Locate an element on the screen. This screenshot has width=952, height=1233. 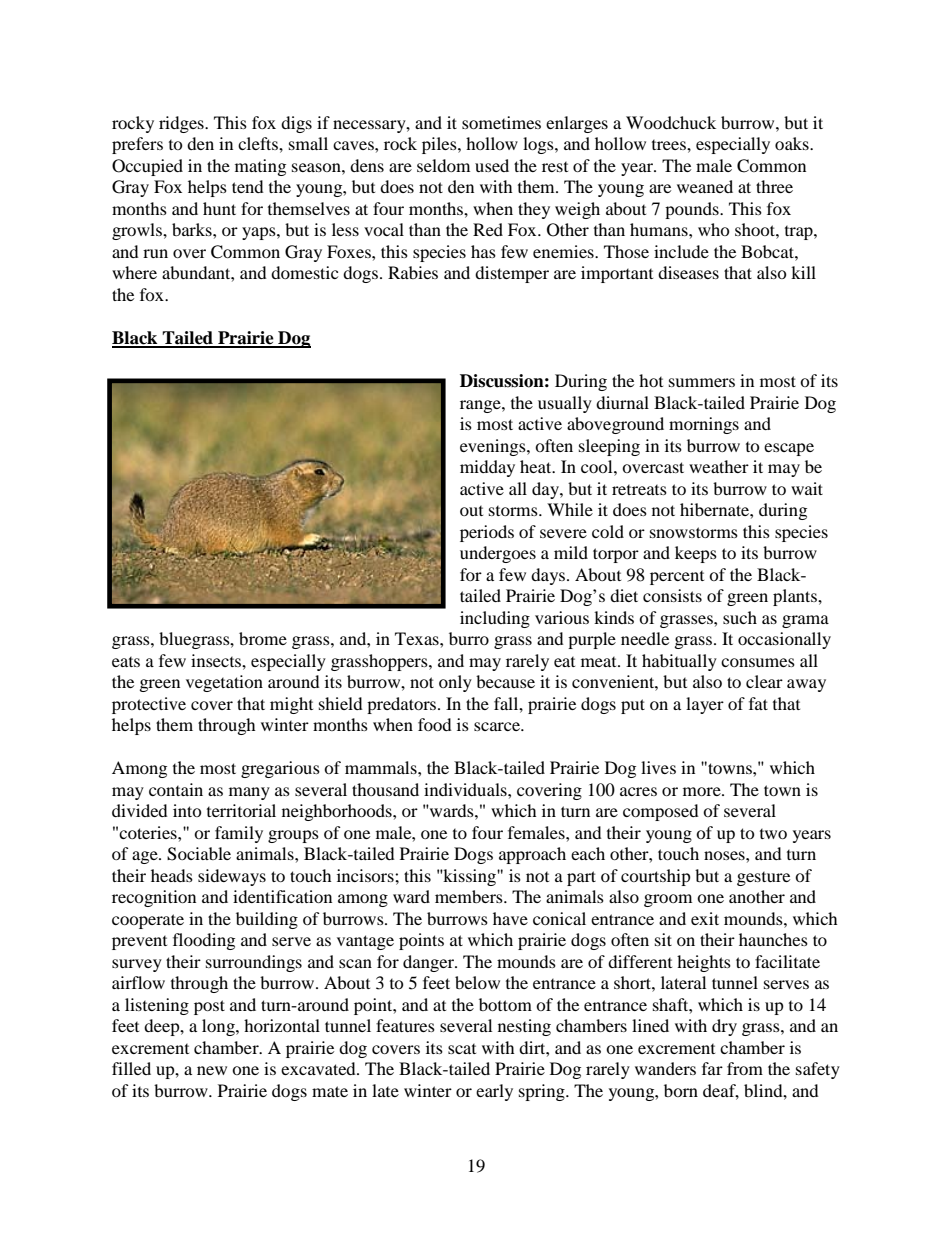
where is located at coordinates (134, 272).
